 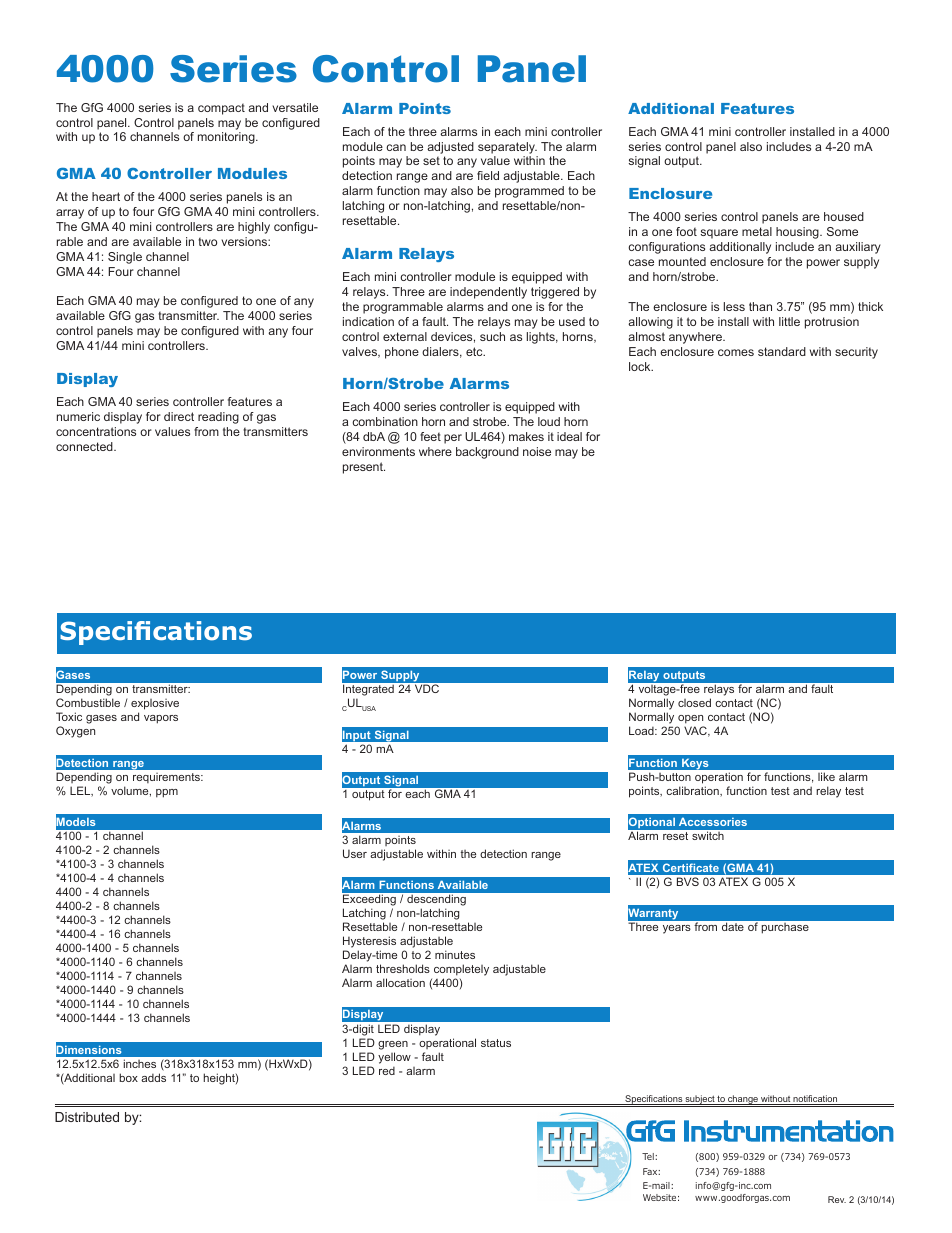 I want to click on yellow, so click(x=394, y=1058).
